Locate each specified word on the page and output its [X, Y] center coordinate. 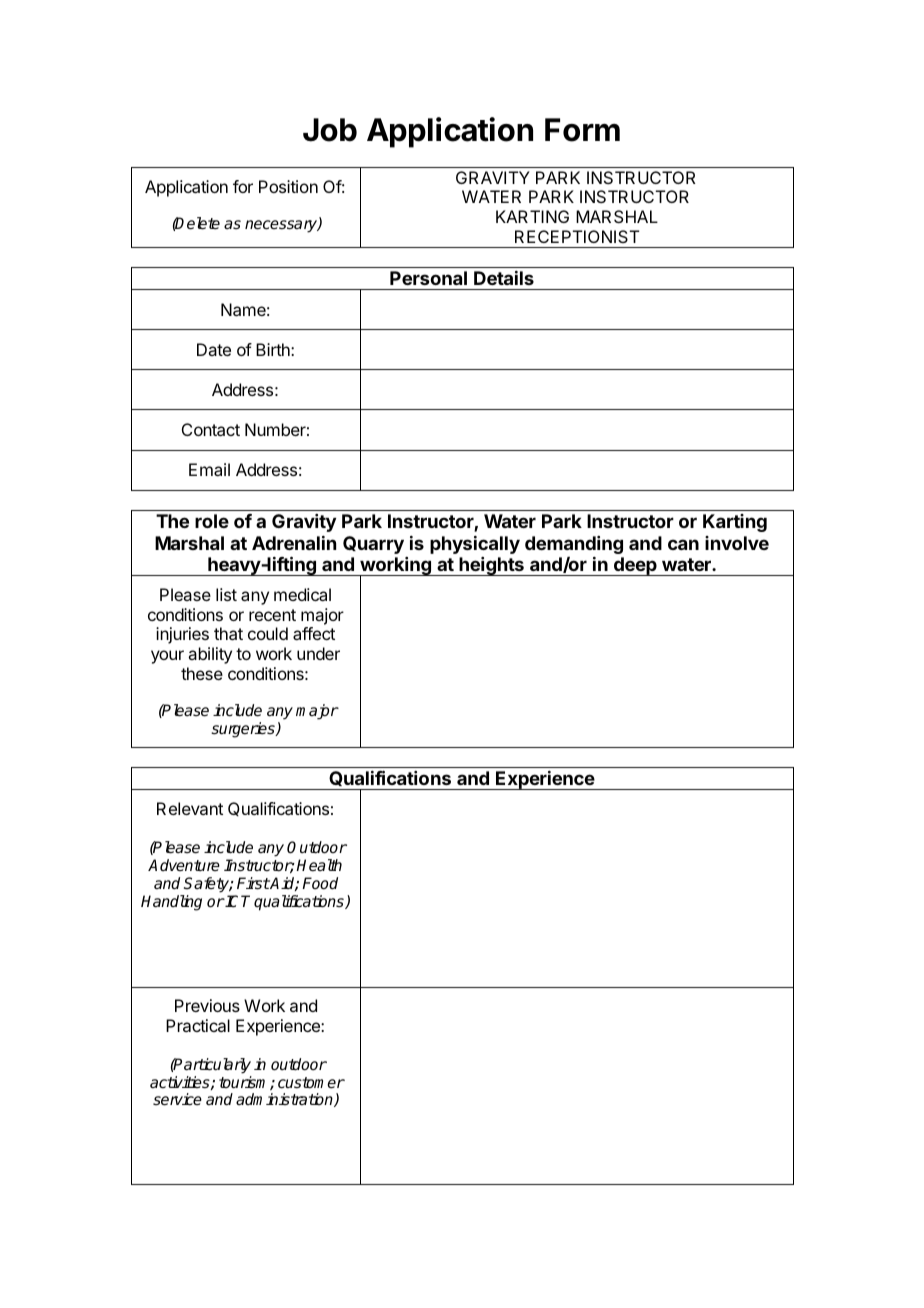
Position [288, 186]
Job [330, 130]
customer [311, 1083]
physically [475, 545]
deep [635, 566]
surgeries [244, 730]
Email [209, 469]
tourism [245, 1083]
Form [582, 130]
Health [319, 865]
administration [285, 1100]
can [683, 544]
